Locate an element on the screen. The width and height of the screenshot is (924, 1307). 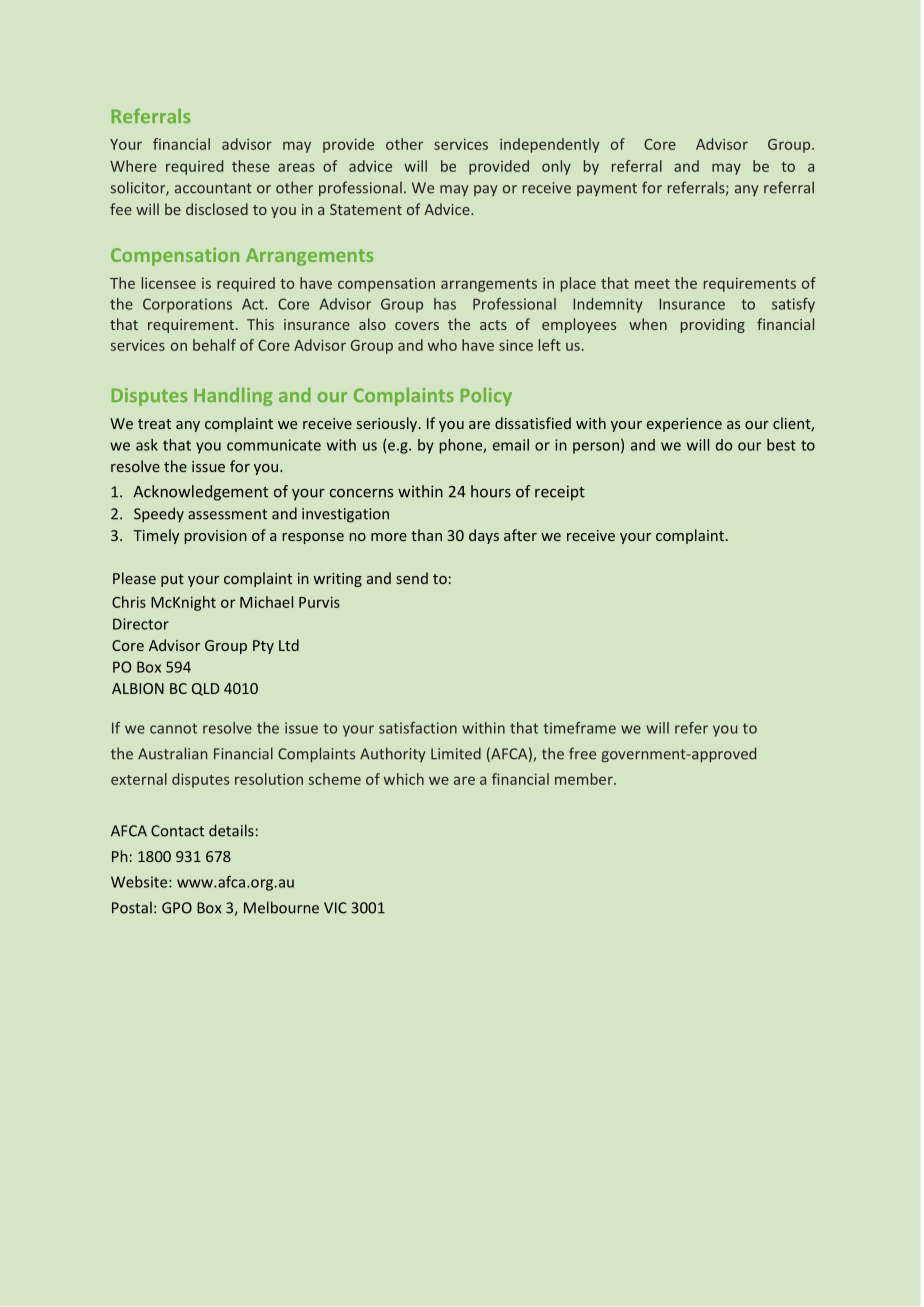
Pty is located at coordinates (263, 647).
